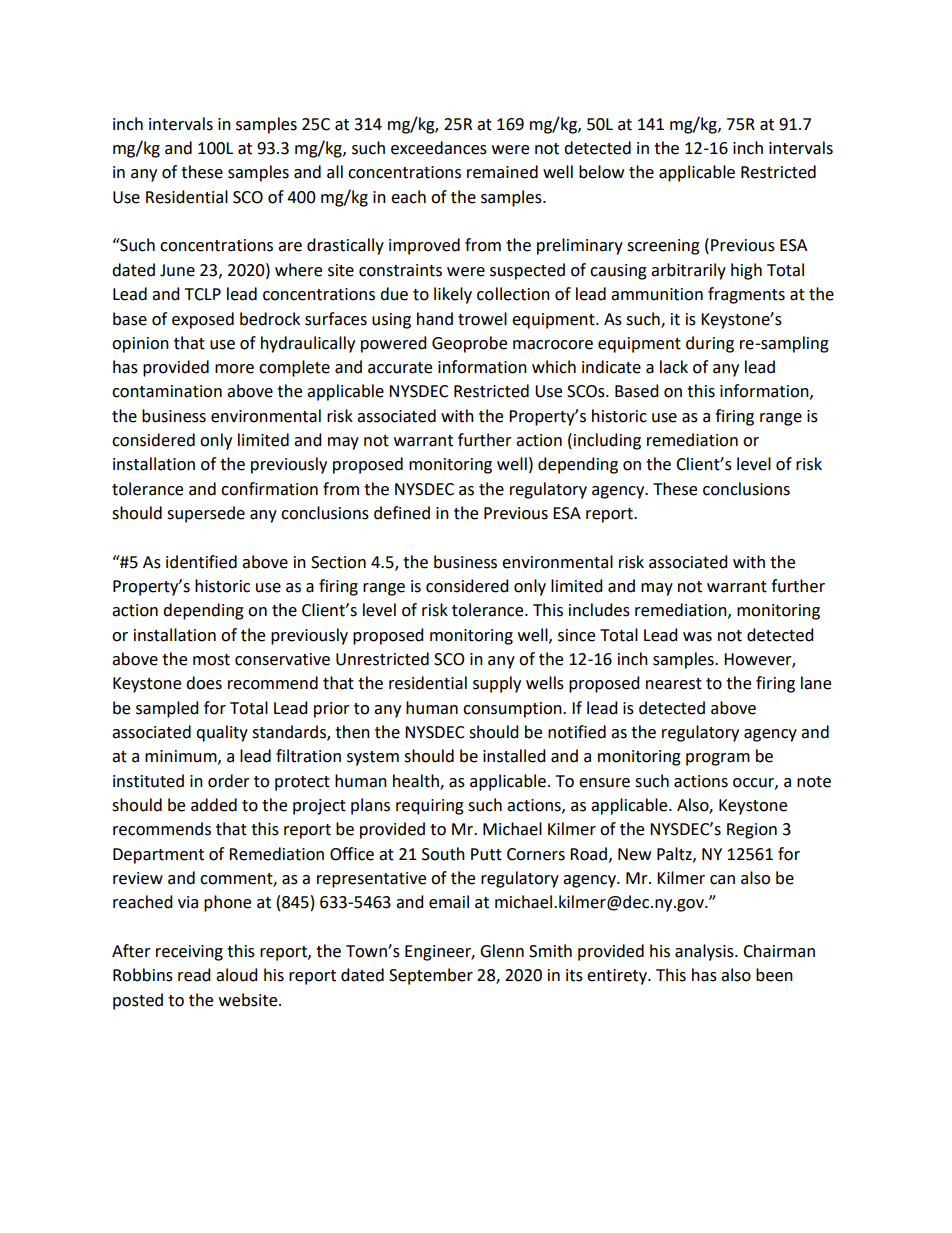 The width and height of the page is (952, 1233). What do you see at coordinates (269, 489) in the page?
I see `confirmation` at bounding box center [269, 489].
